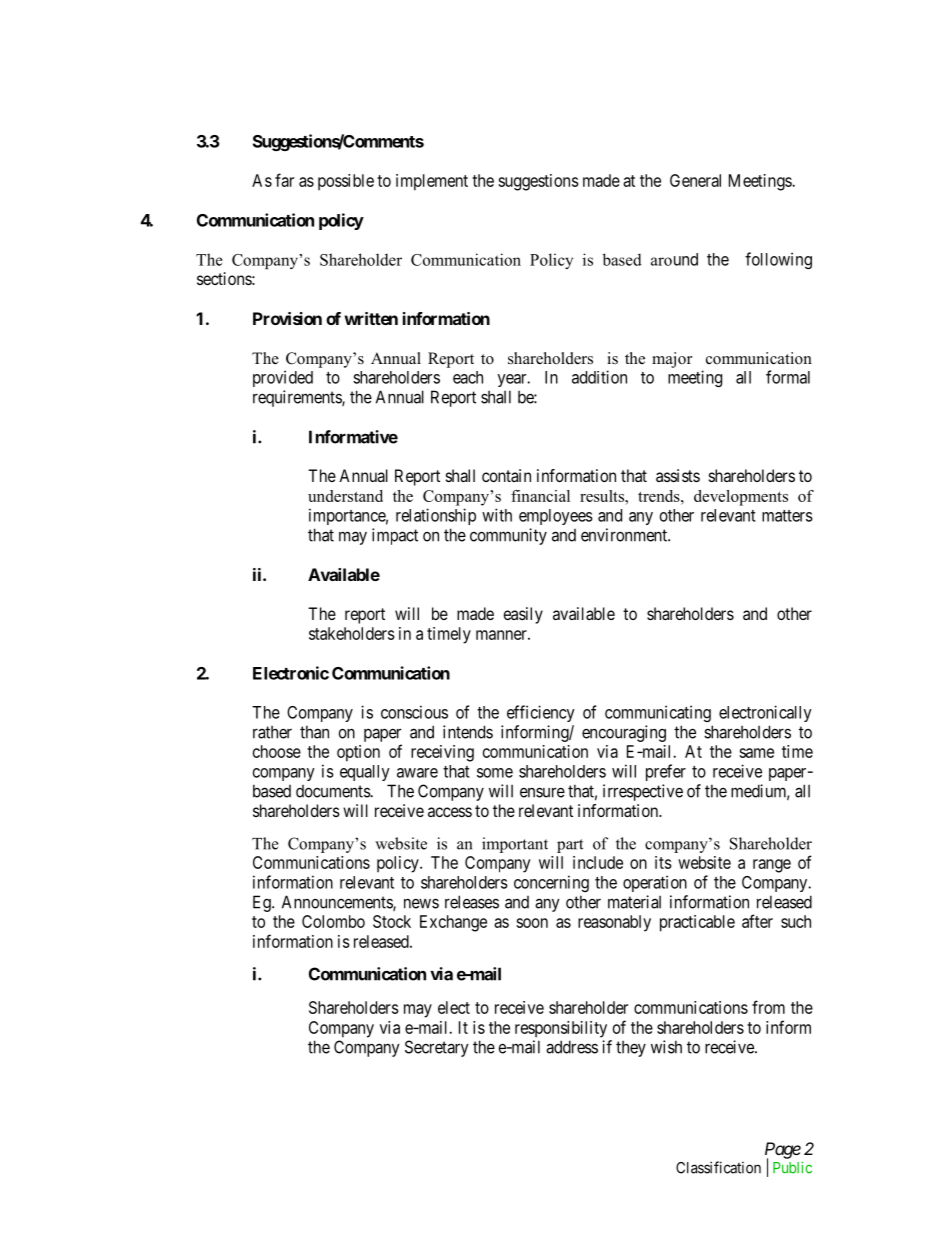 The width and height of the document is (952, 1233). I want to click on employees, so click(556, 517).
